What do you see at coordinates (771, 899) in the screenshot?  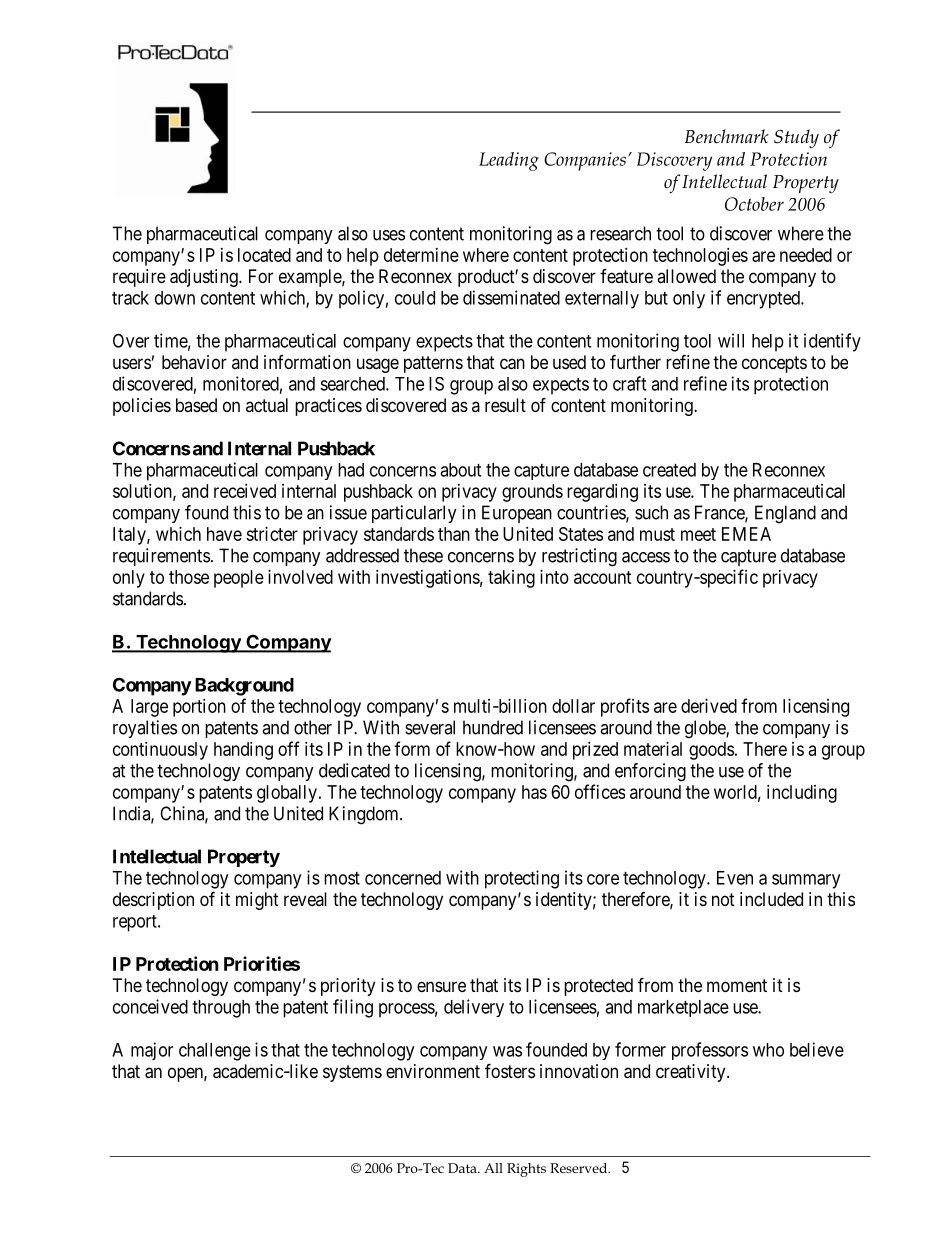 I see `included` at bounding box center [771, 899].
